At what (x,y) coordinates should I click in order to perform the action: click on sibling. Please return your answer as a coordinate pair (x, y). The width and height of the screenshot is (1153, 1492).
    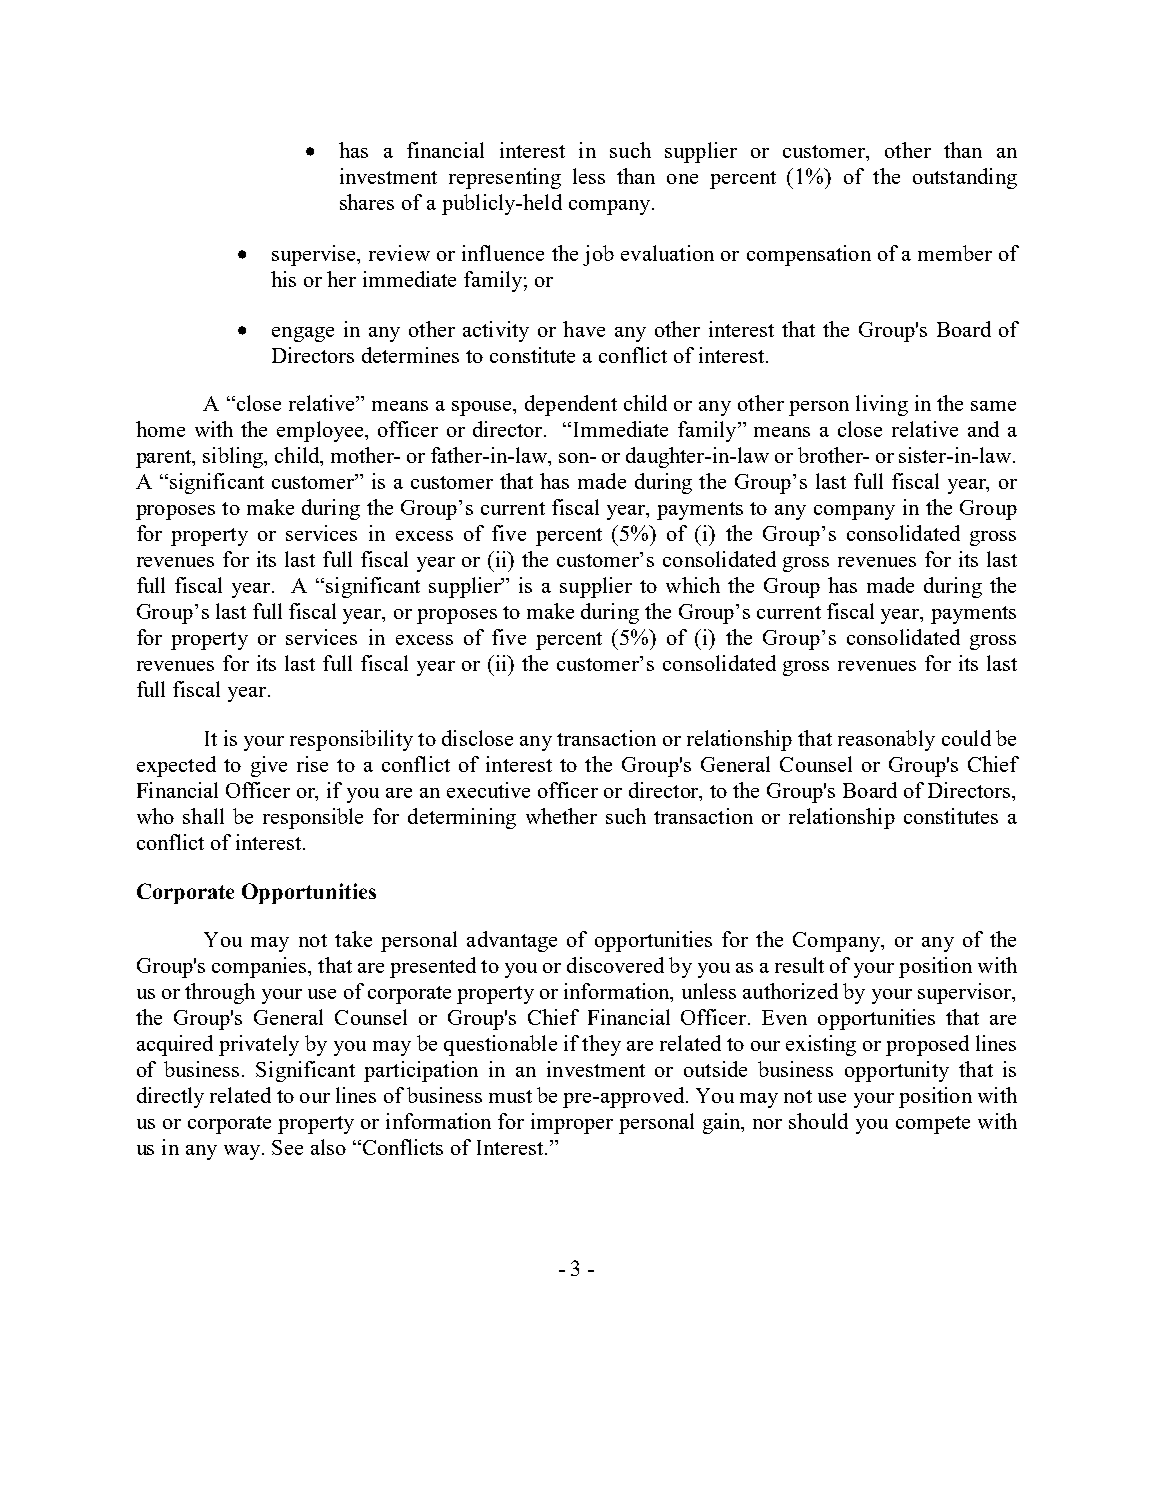
    Looking at the image, I should click on (234, 457).
